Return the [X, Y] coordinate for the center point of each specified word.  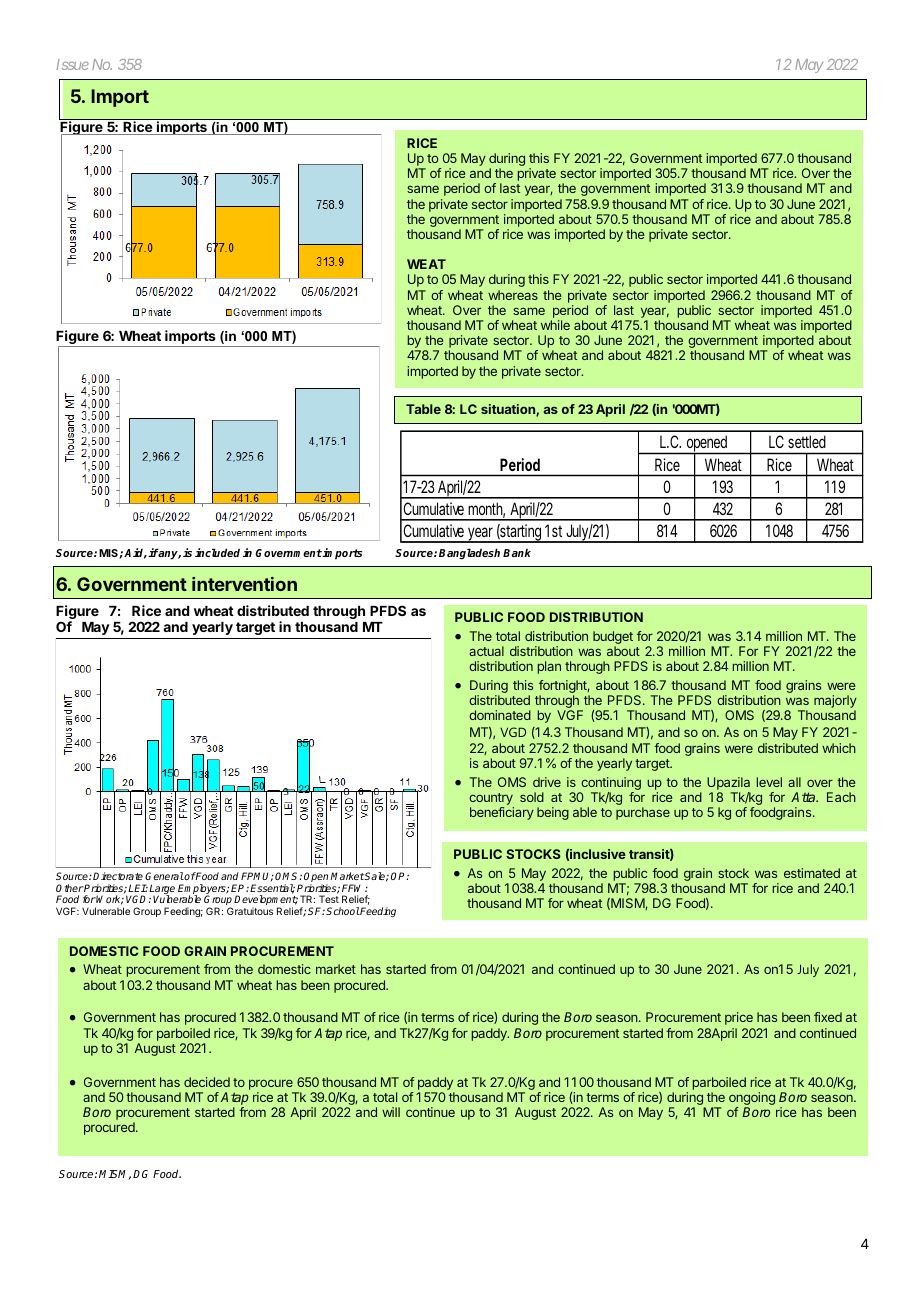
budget [613, 639]
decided [207, 1082]
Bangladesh [469, 554]
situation [509, 410]
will [391, 1112]
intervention [244, 584]
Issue [73, 64]
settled [806, 442]
